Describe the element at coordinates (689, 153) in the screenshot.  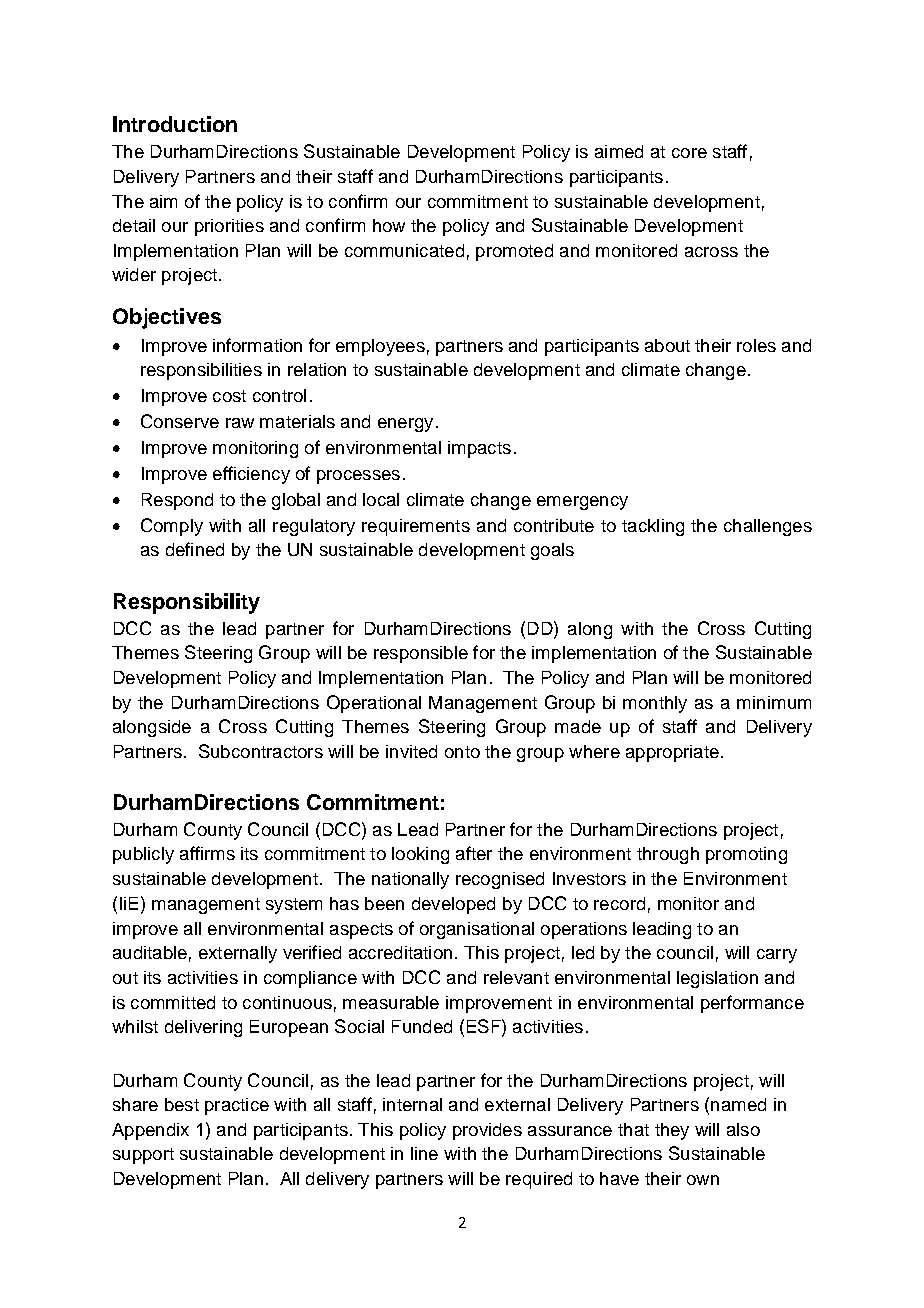
I see `core` at that location.
